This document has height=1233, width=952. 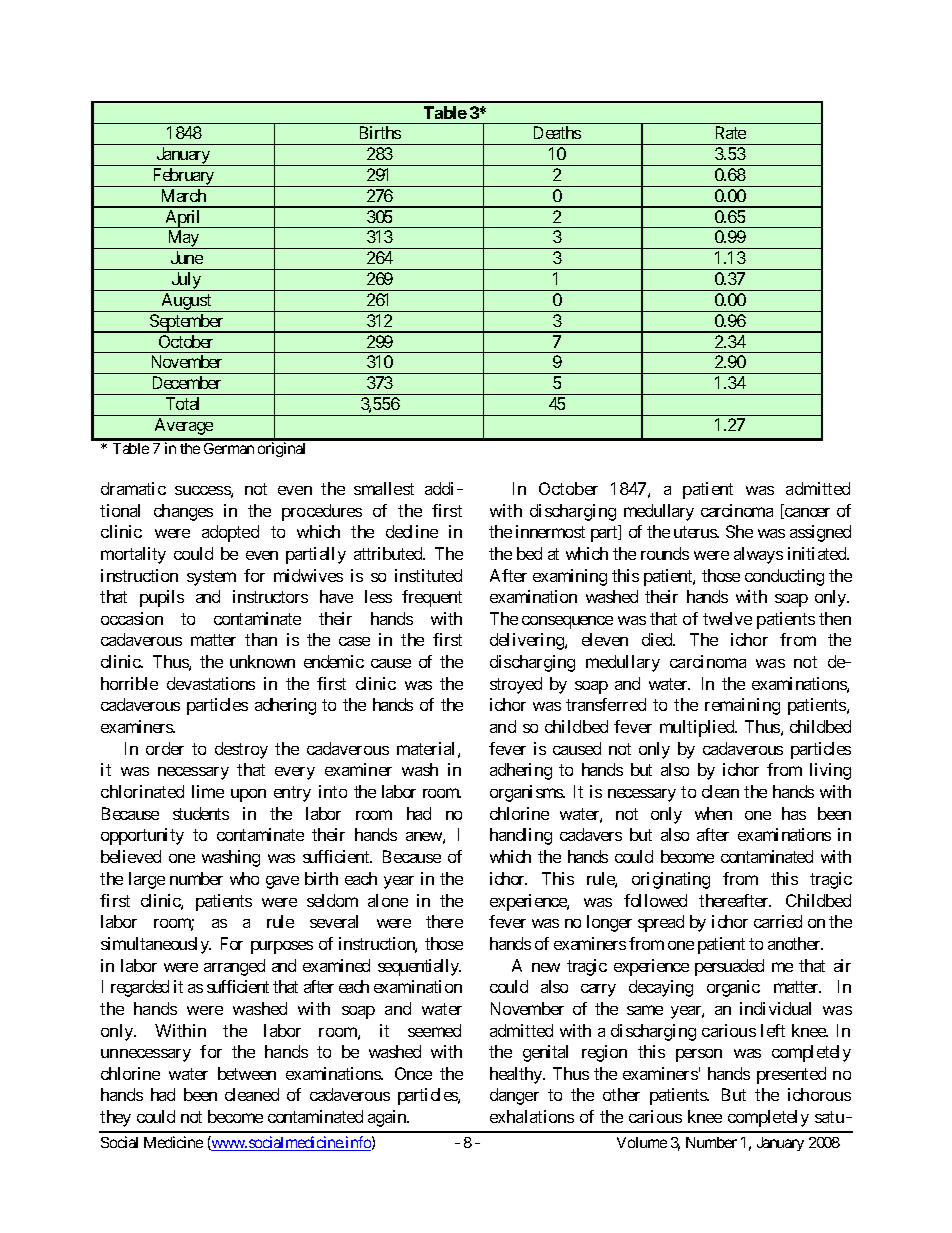 What do you see at coordinates (183, 177) in the document?
I see `February` at bounding box center [183, 177].
